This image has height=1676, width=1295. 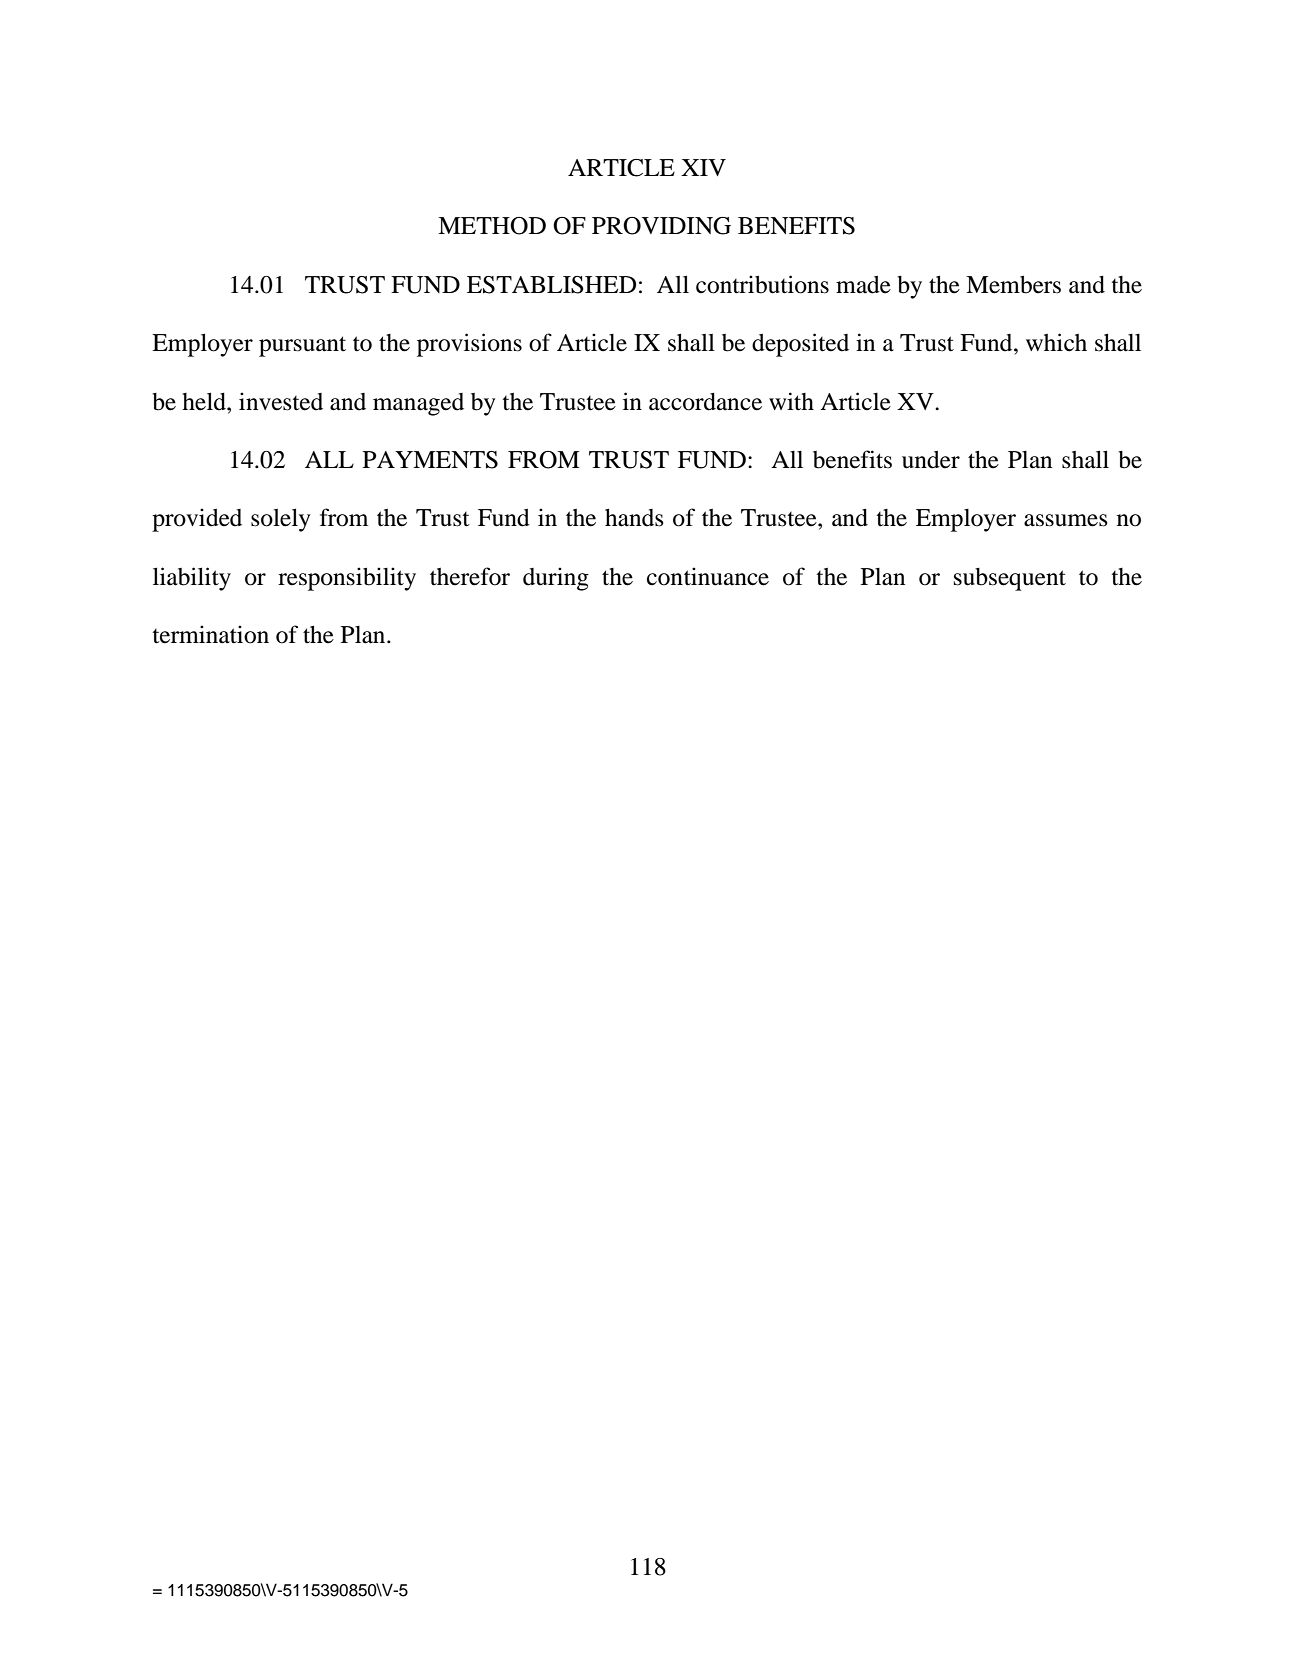 What do you see at coordinates (551, 285) in the image?
I see `ESTABLISHED` at bounding box center [551, 285].
